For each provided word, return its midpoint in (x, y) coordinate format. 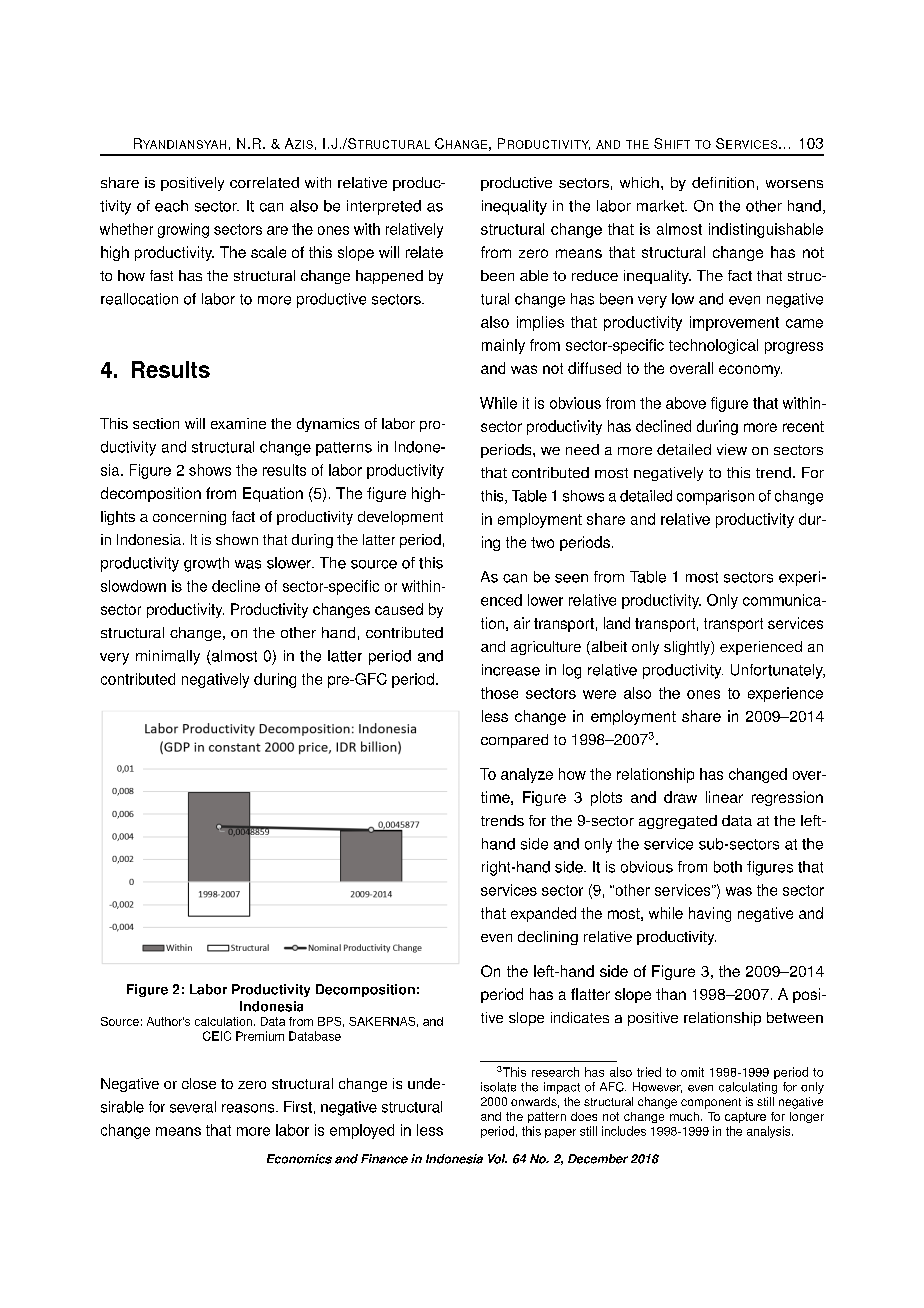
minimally (168, 657)
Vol (497, 1159)
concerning (189, 518)
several (193, 1107)
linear (724, 797)
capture (745, 1117)
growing (183, 230)
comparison (715, 497)
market (661, 206)
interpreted (384, 207)
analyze (527, 775)
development (400, 518)
